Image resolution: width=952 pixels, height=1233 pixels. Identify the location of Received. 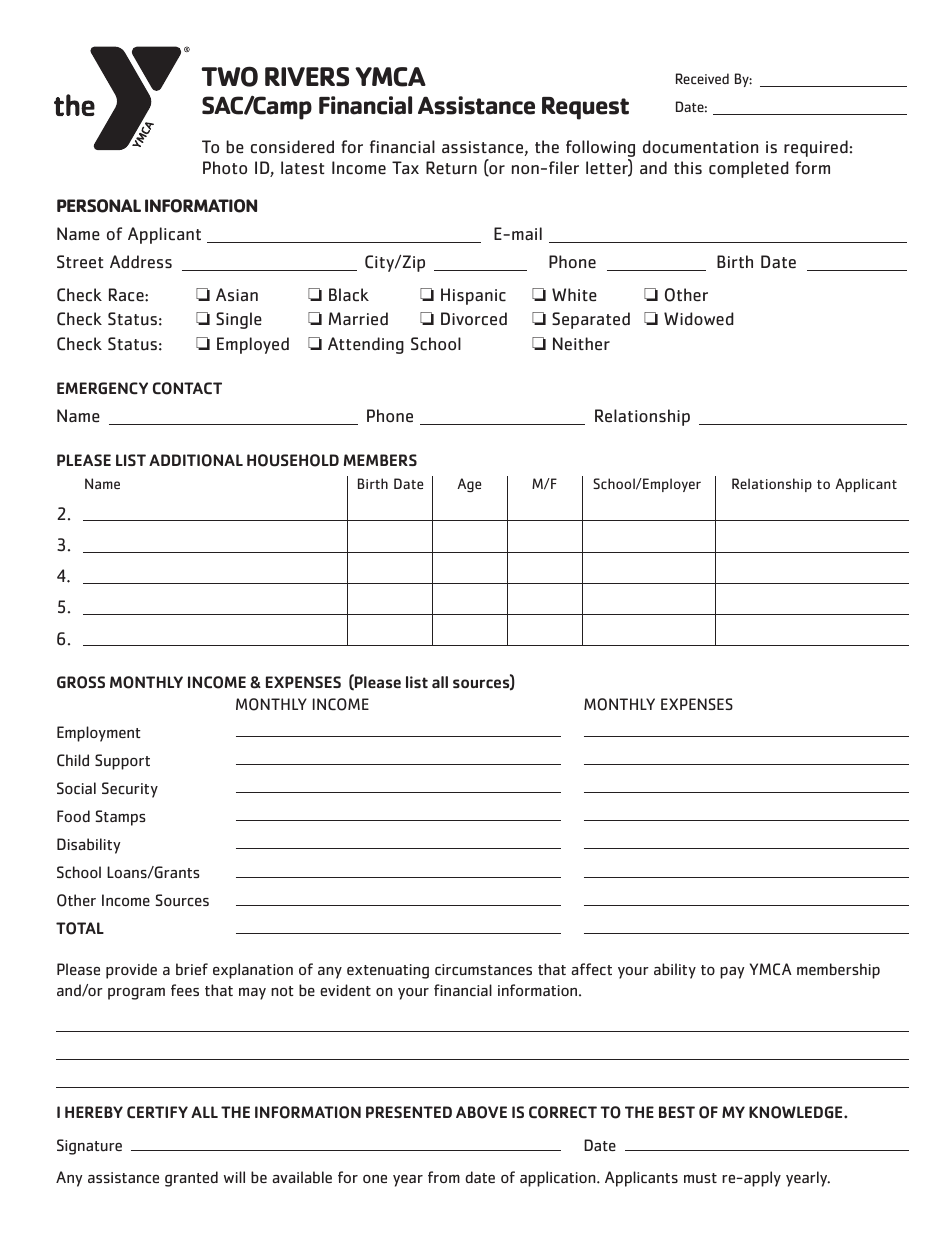
(702, 78).
